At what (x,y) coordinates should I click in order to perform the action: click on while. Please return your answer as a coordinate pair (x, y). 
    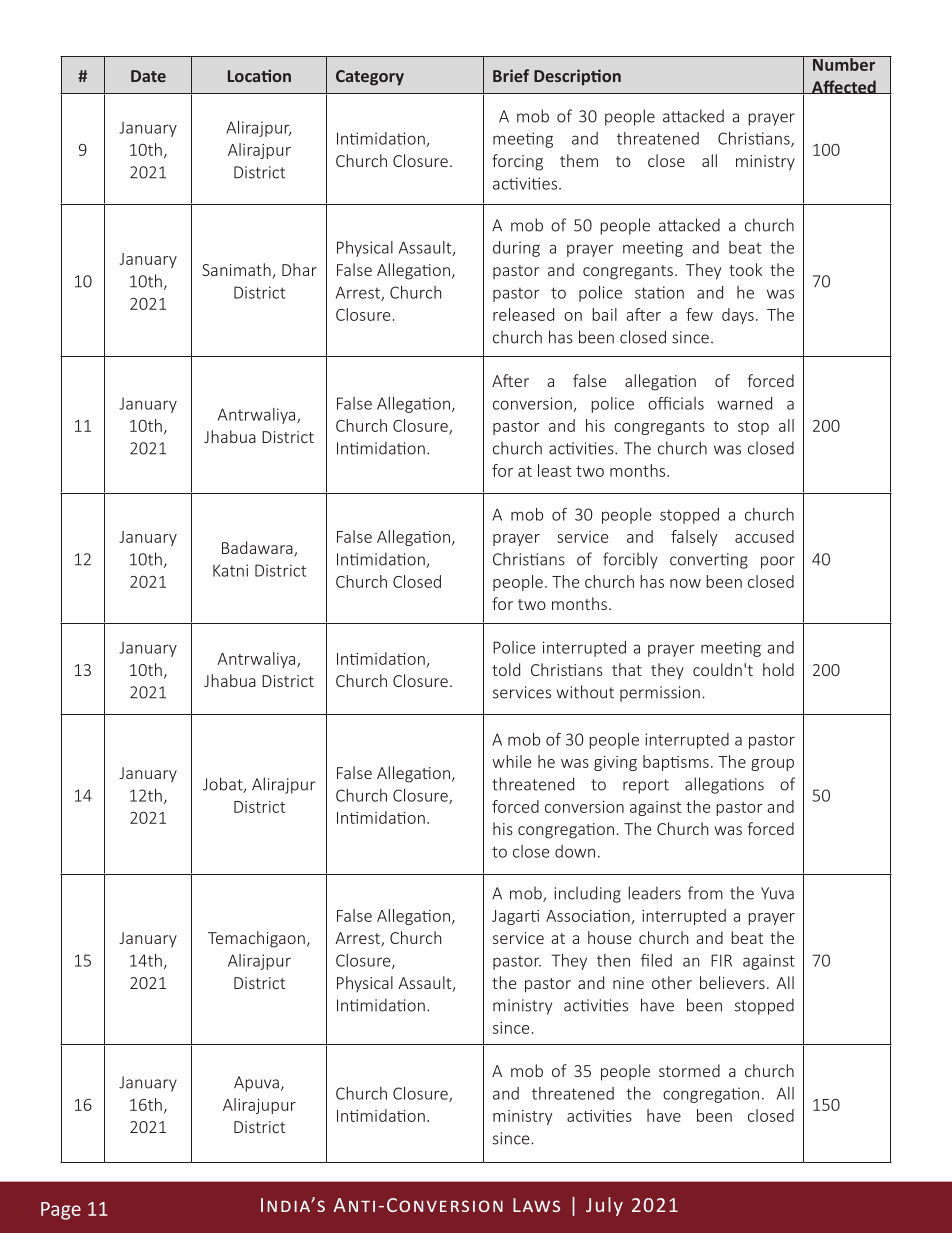
    Looking at the image, I should click on (511, 761).
